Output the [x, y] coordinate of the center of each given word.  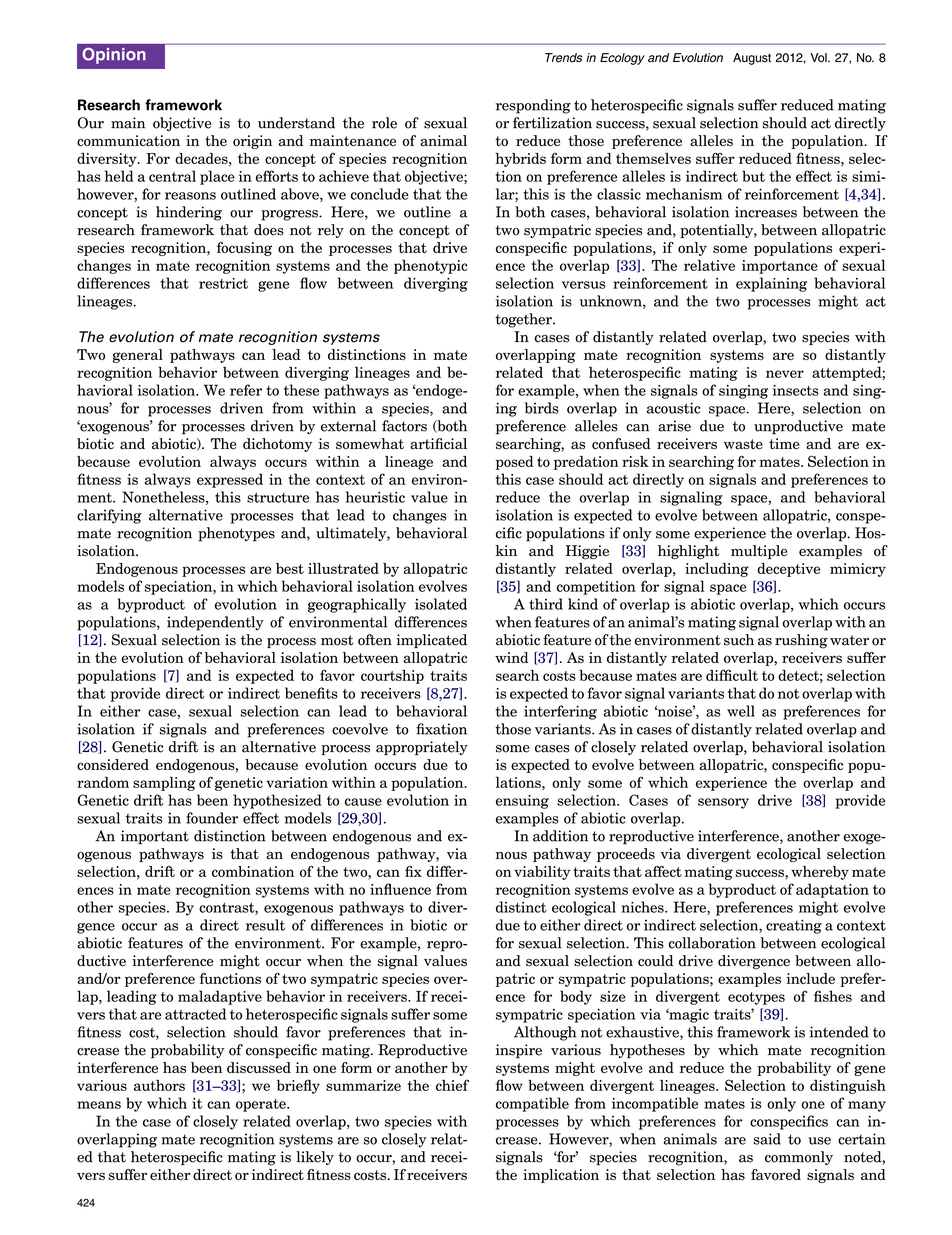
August [752, 59]
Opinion [114, 56]
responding [533, 106]
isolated [441, 604]
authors [159, 1085]
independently [215, 623]
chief [452, 1085]
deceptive [788, 570]
